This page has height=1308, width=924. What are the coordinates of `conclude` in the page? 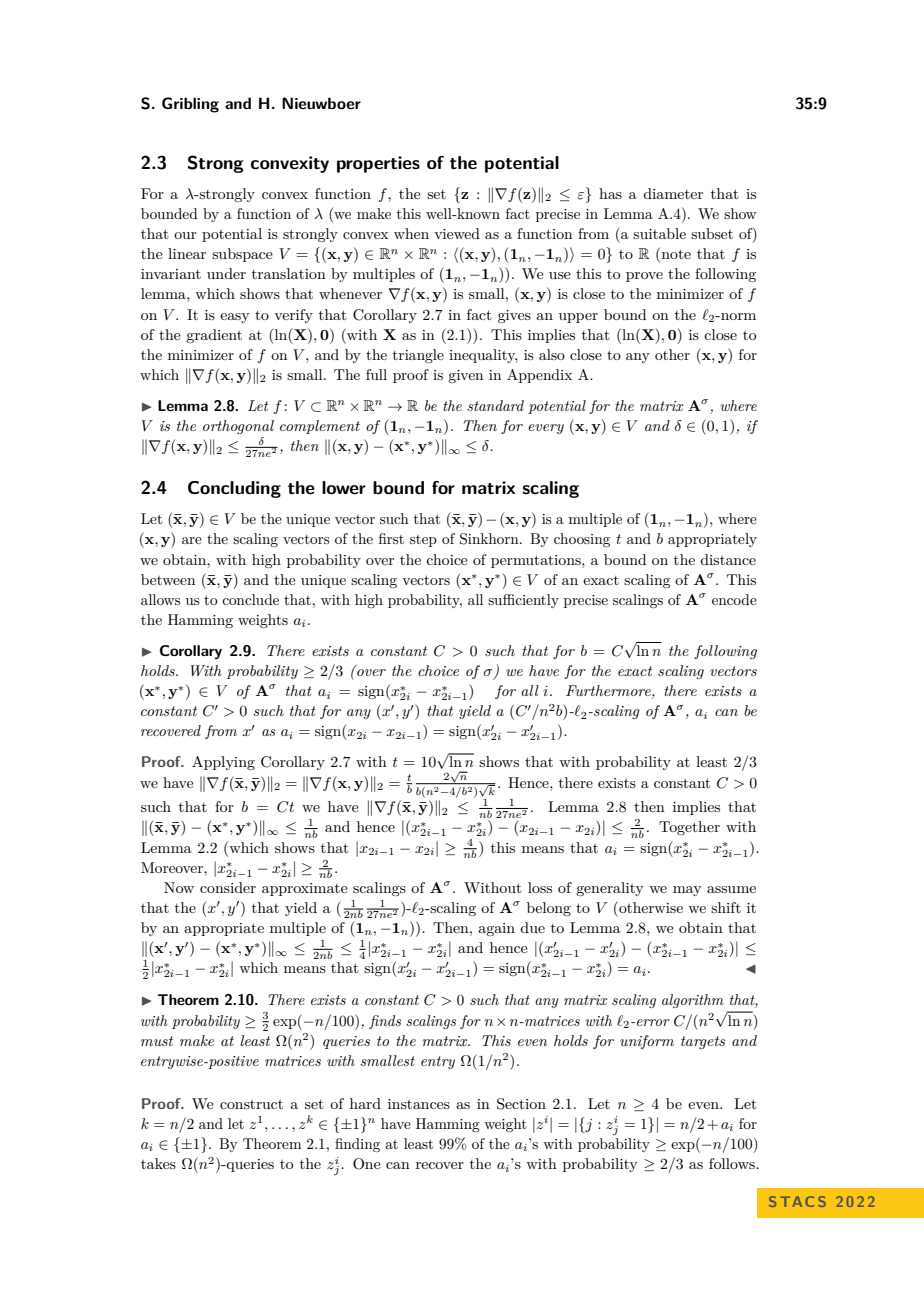 It's located at (250, 599).
